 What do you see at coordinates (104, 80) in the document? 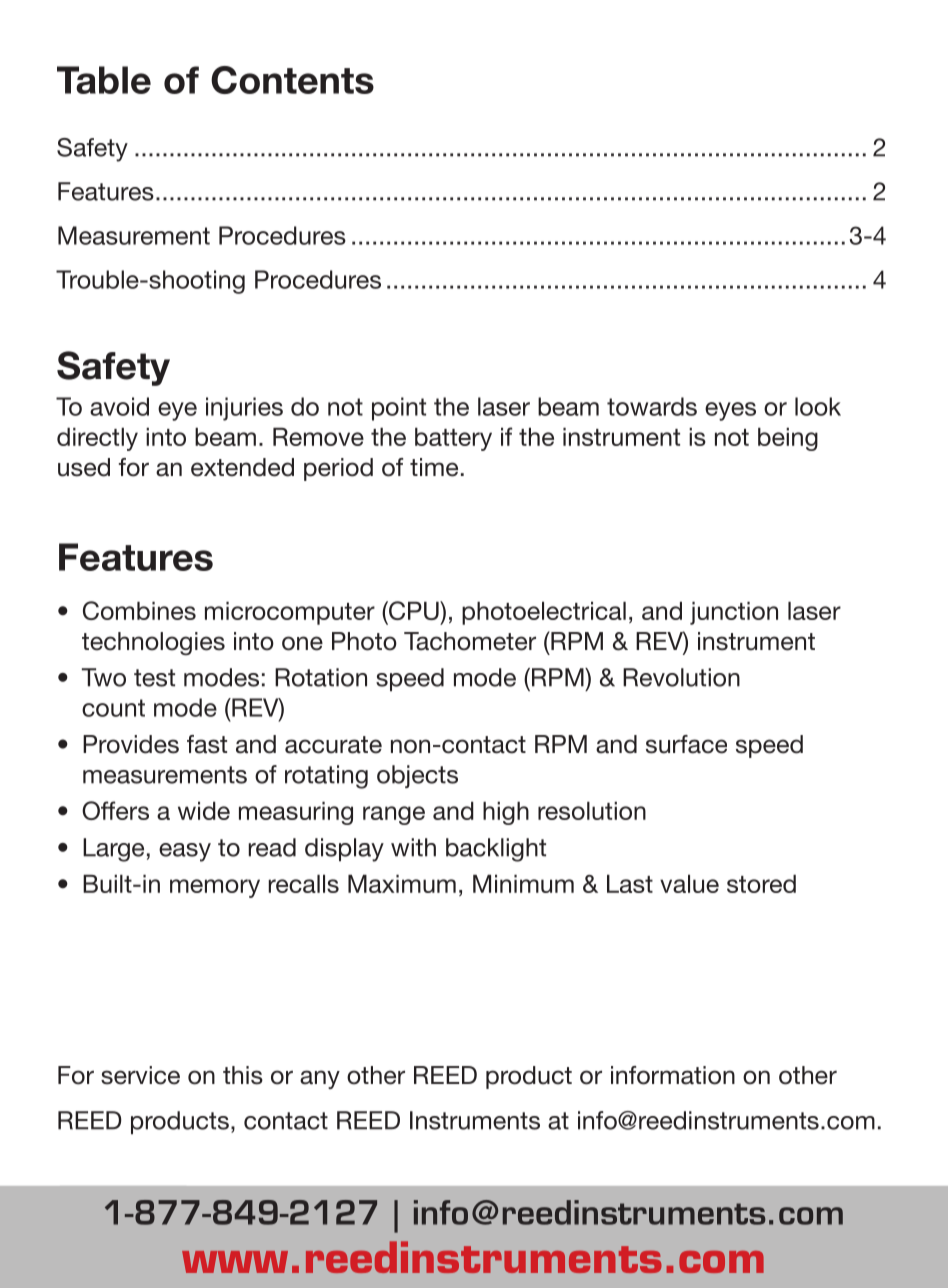
I see `Table` at bounding box center [104, 80].
